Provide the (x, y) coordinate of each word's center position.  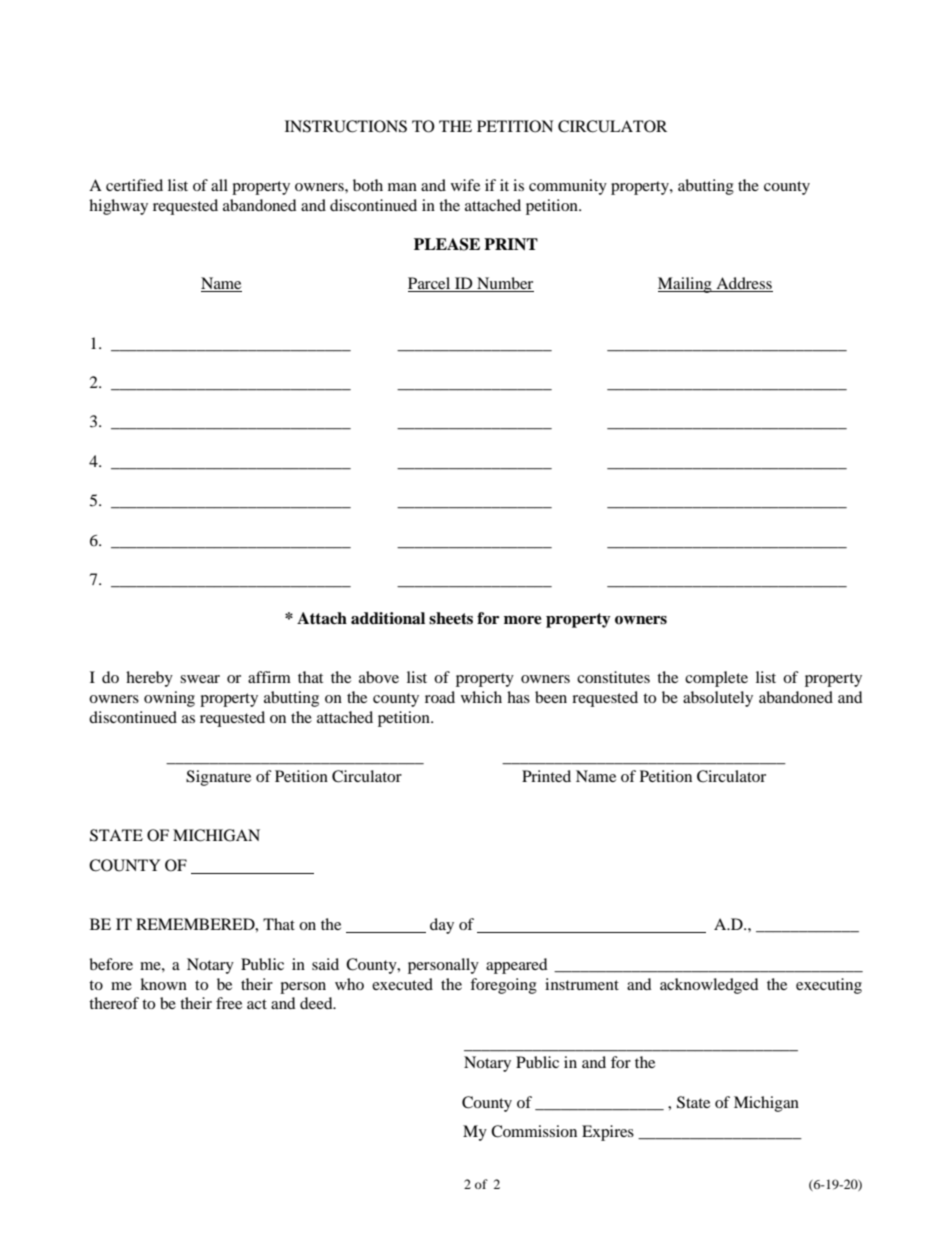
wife (465, 185)
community (568, 187)
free (229, 1003)
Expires (608, 1133)
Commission (534, 1131)
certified (134, 185)
